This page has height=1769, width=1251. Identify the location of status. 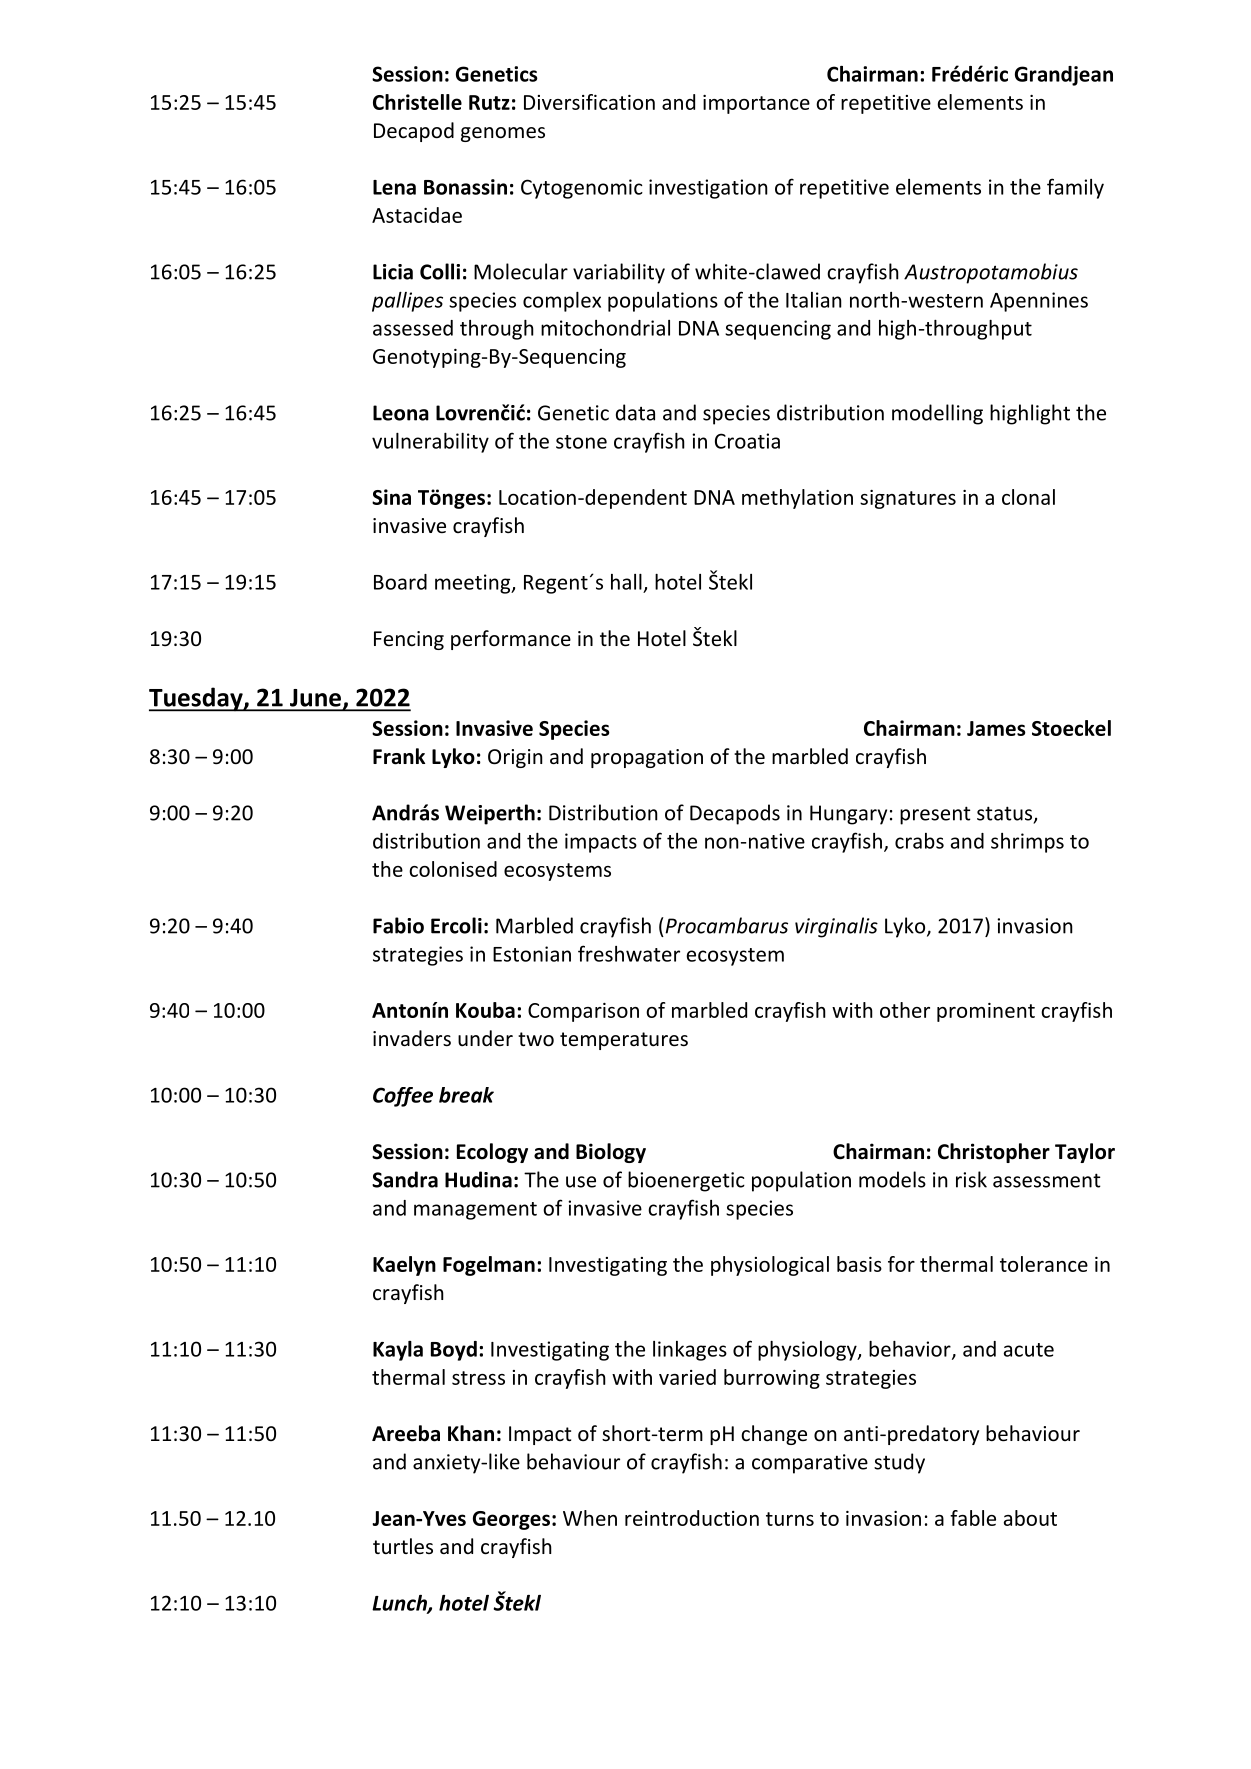
(1006, 814).
